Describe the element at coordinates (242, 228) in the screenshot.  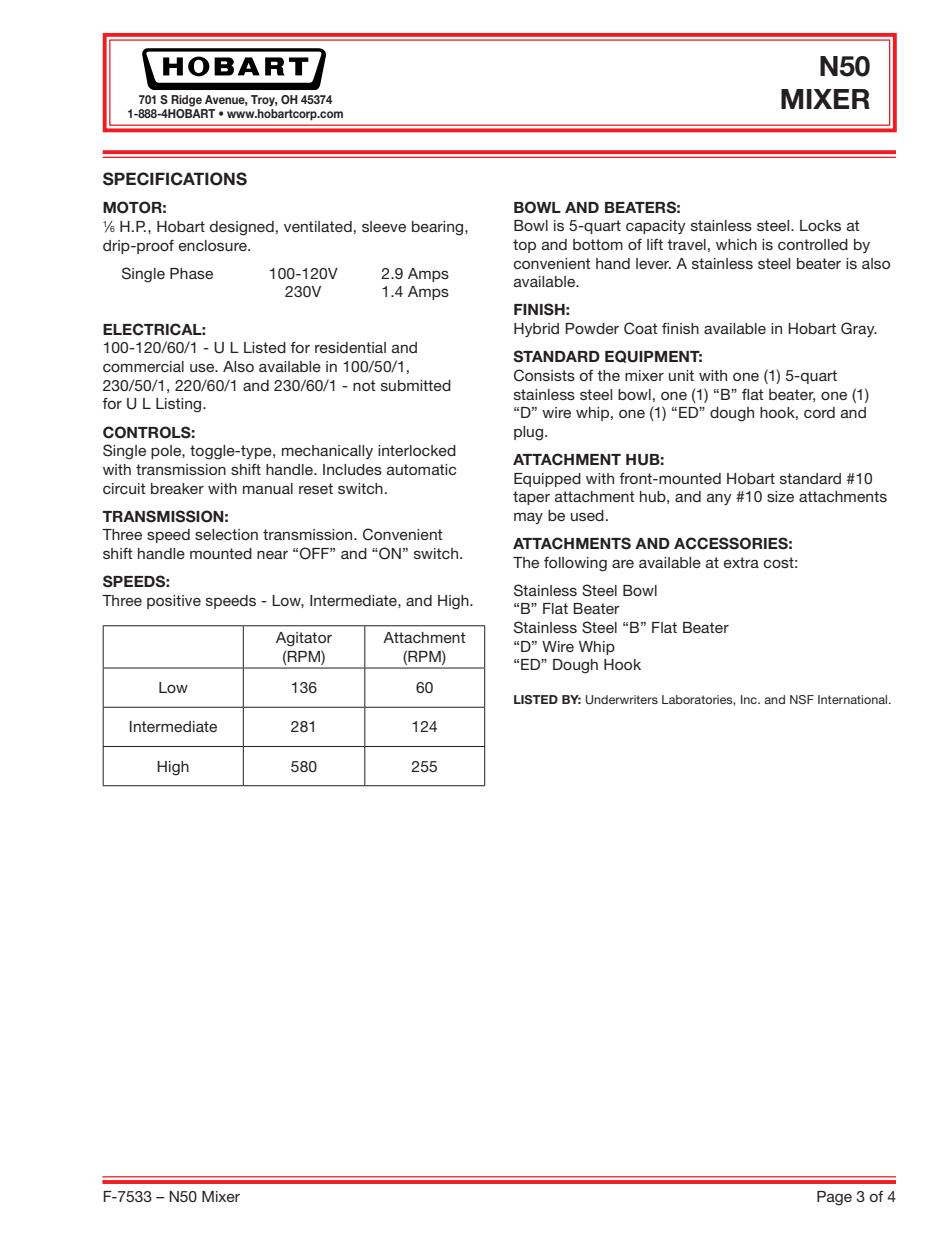
I see `designed` at that location.
